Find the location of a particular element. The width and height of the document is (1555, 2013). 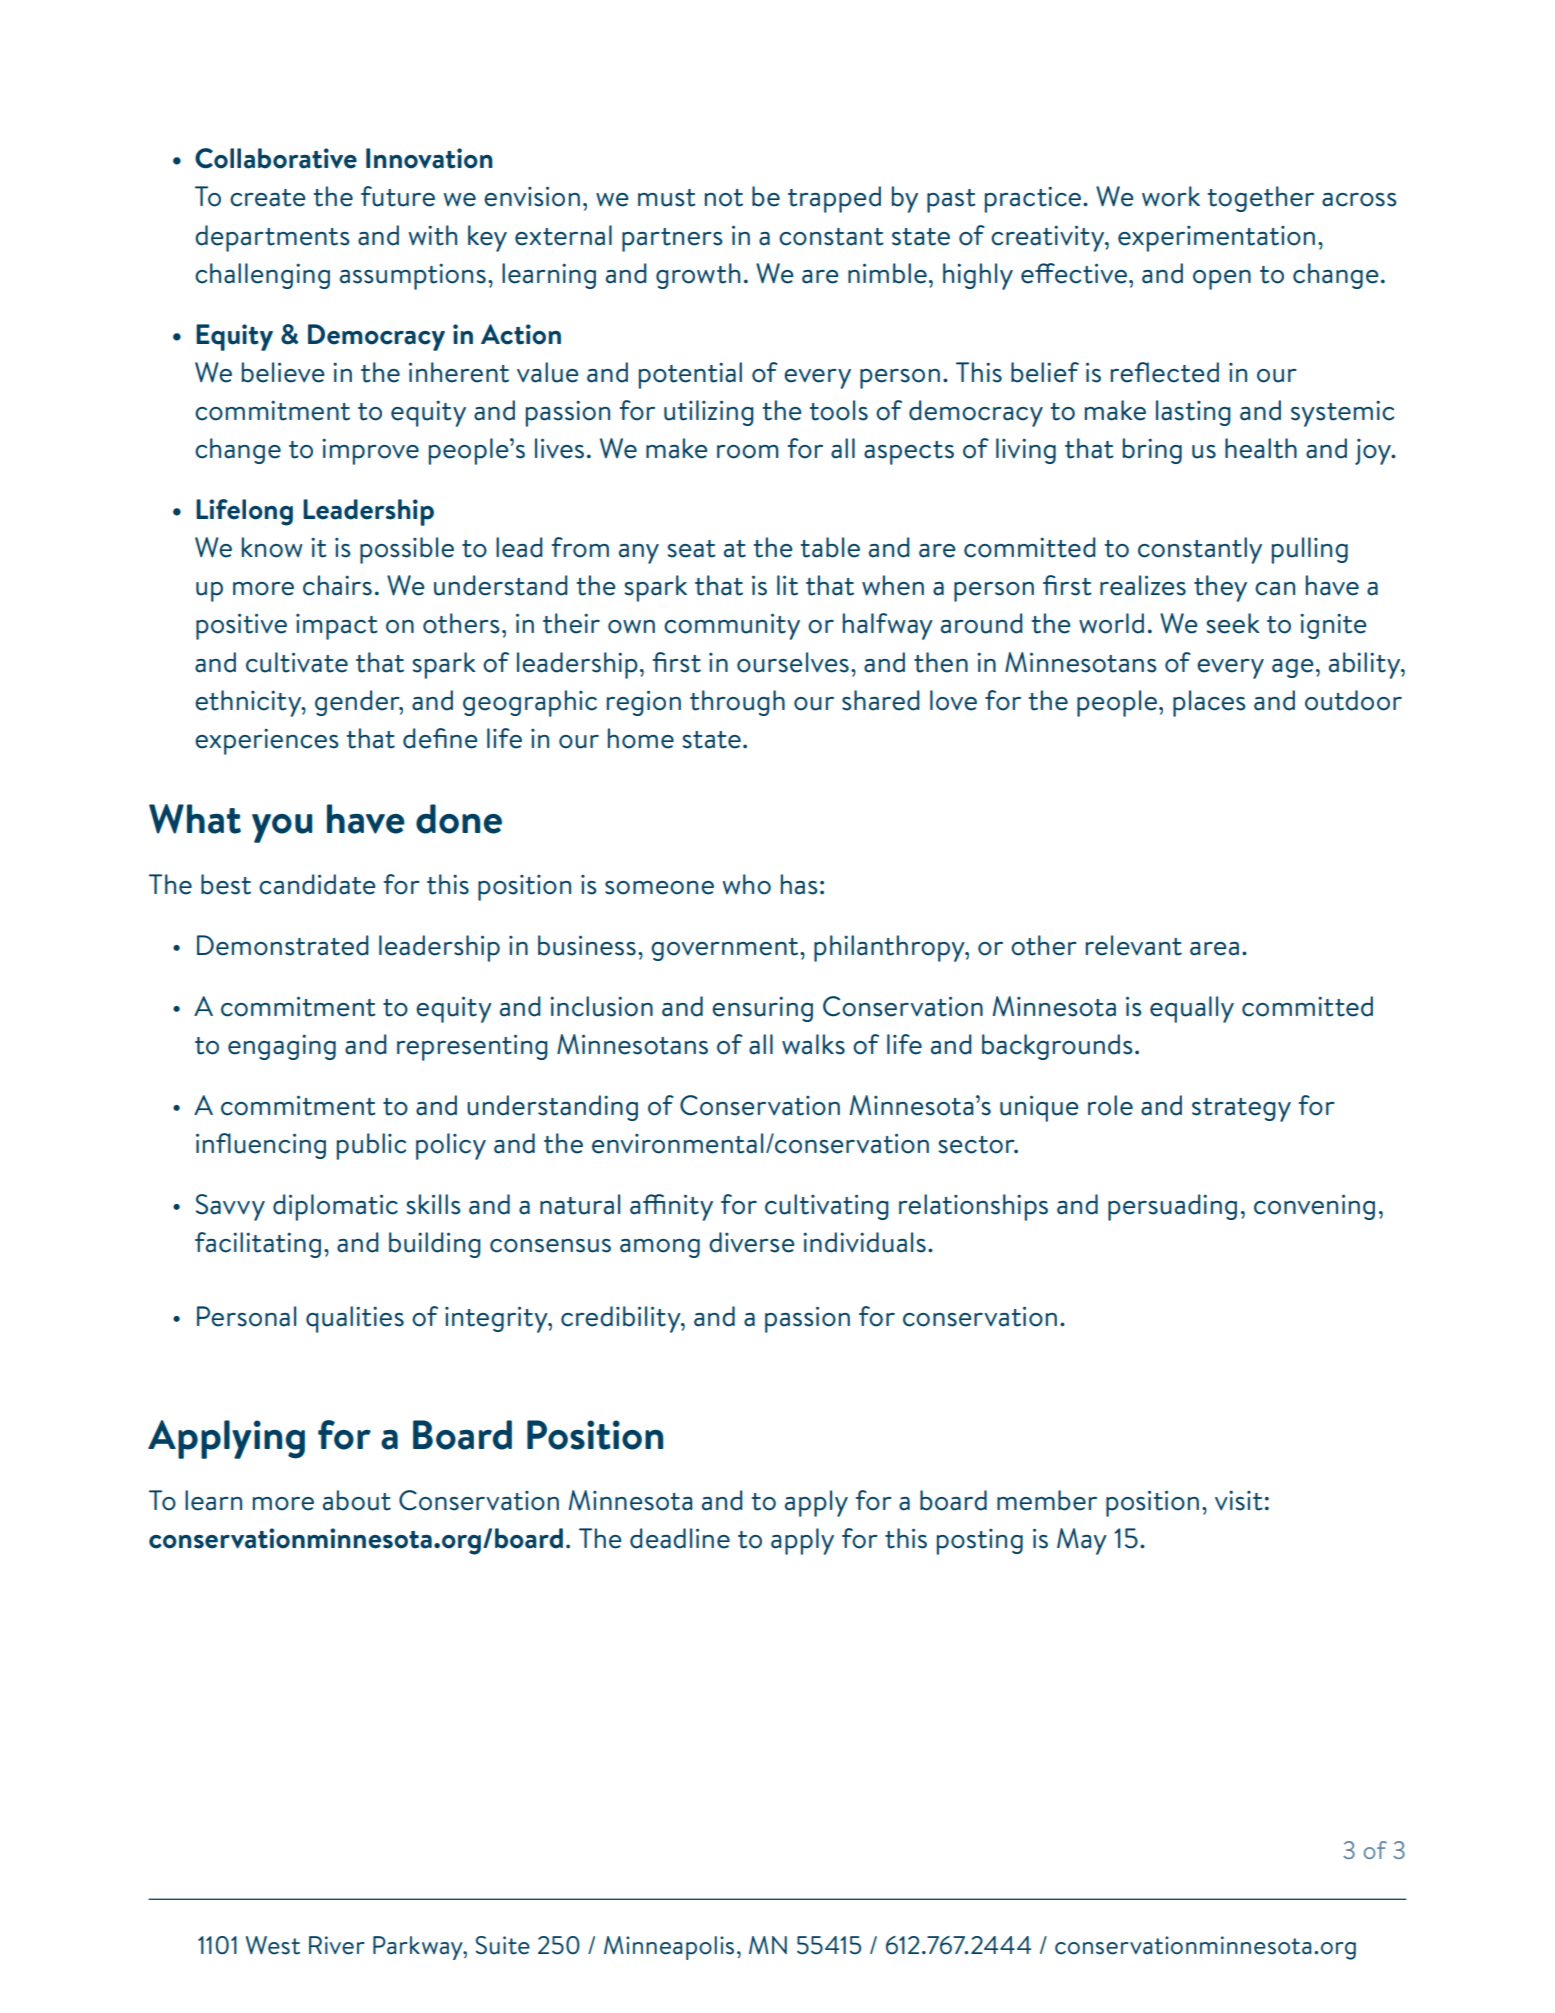

future is located at coordinates (398, 196).
